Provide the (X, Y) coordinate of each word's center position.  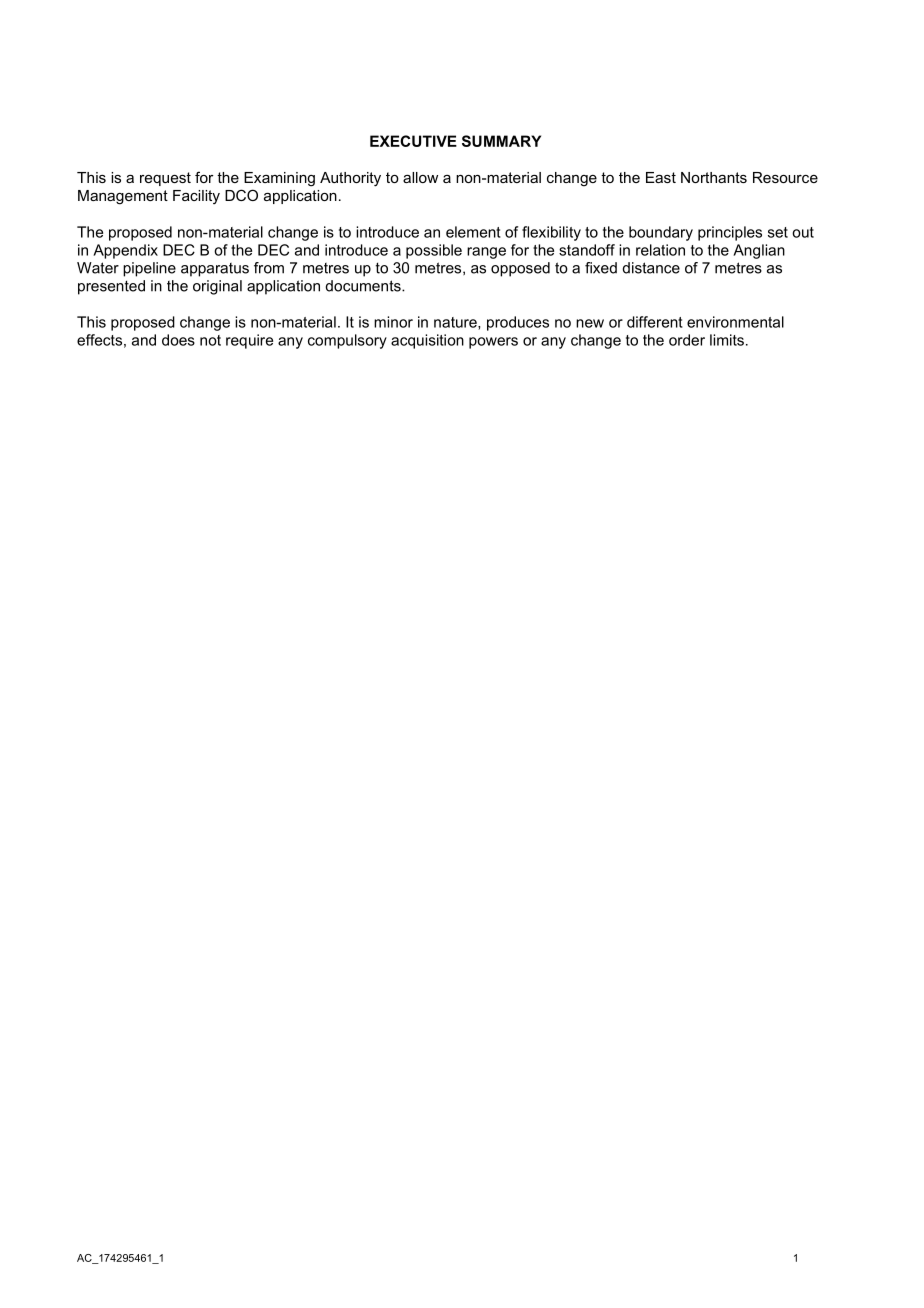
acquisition (427, 341)
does (178, 340)
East (661, 177)
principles (730, 233)
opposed (520, 269)
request (165, 179)
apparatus (215, 270)
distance (651, 268)
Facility (196, 197)
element (473, 232)
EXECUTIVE (413, 141)
